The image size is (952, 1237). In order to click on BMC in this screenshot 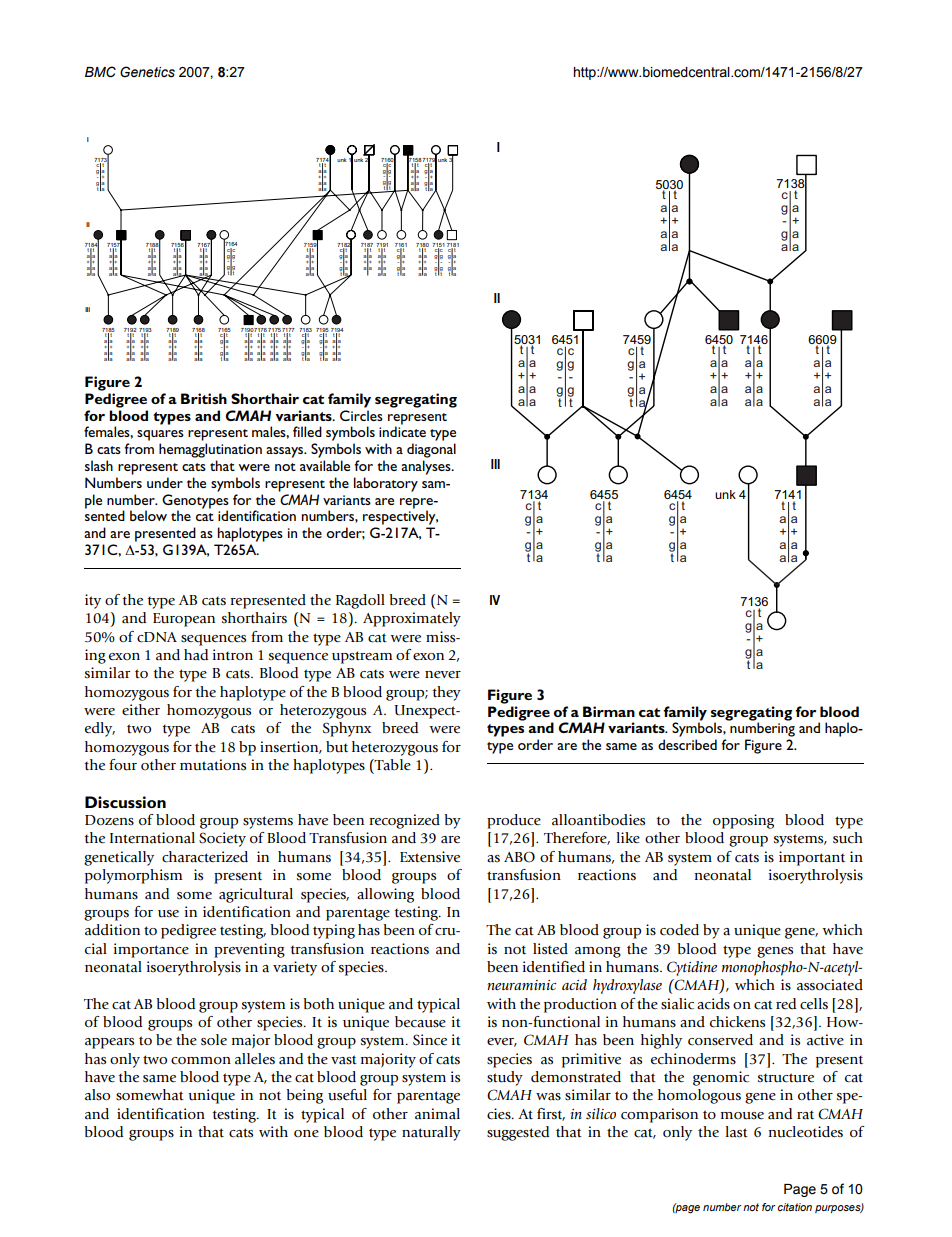, I will do `click(100, 72)`.
